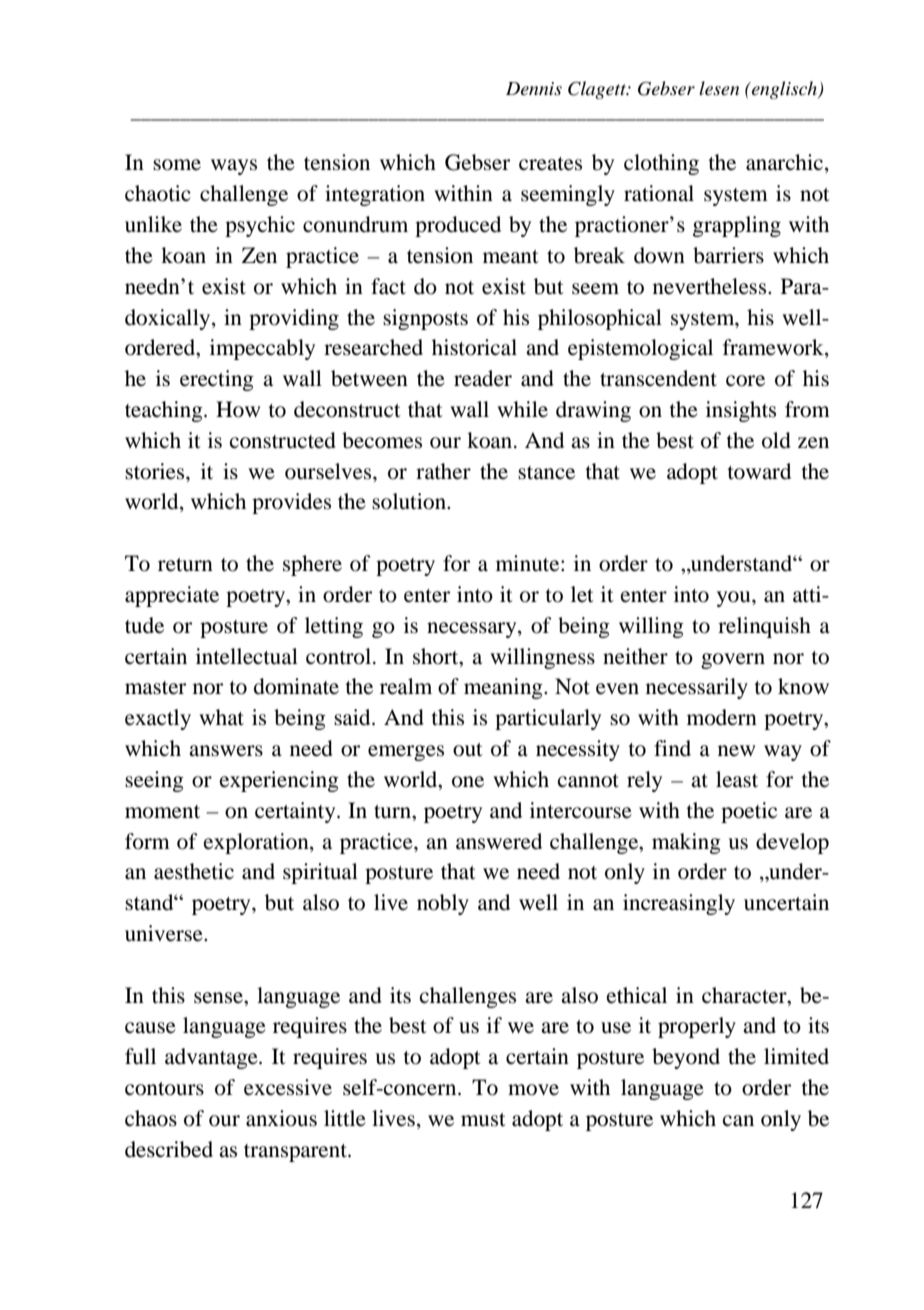 This screenshot has height=1310, width=924. I want to click on rather, so click(443, 471).
